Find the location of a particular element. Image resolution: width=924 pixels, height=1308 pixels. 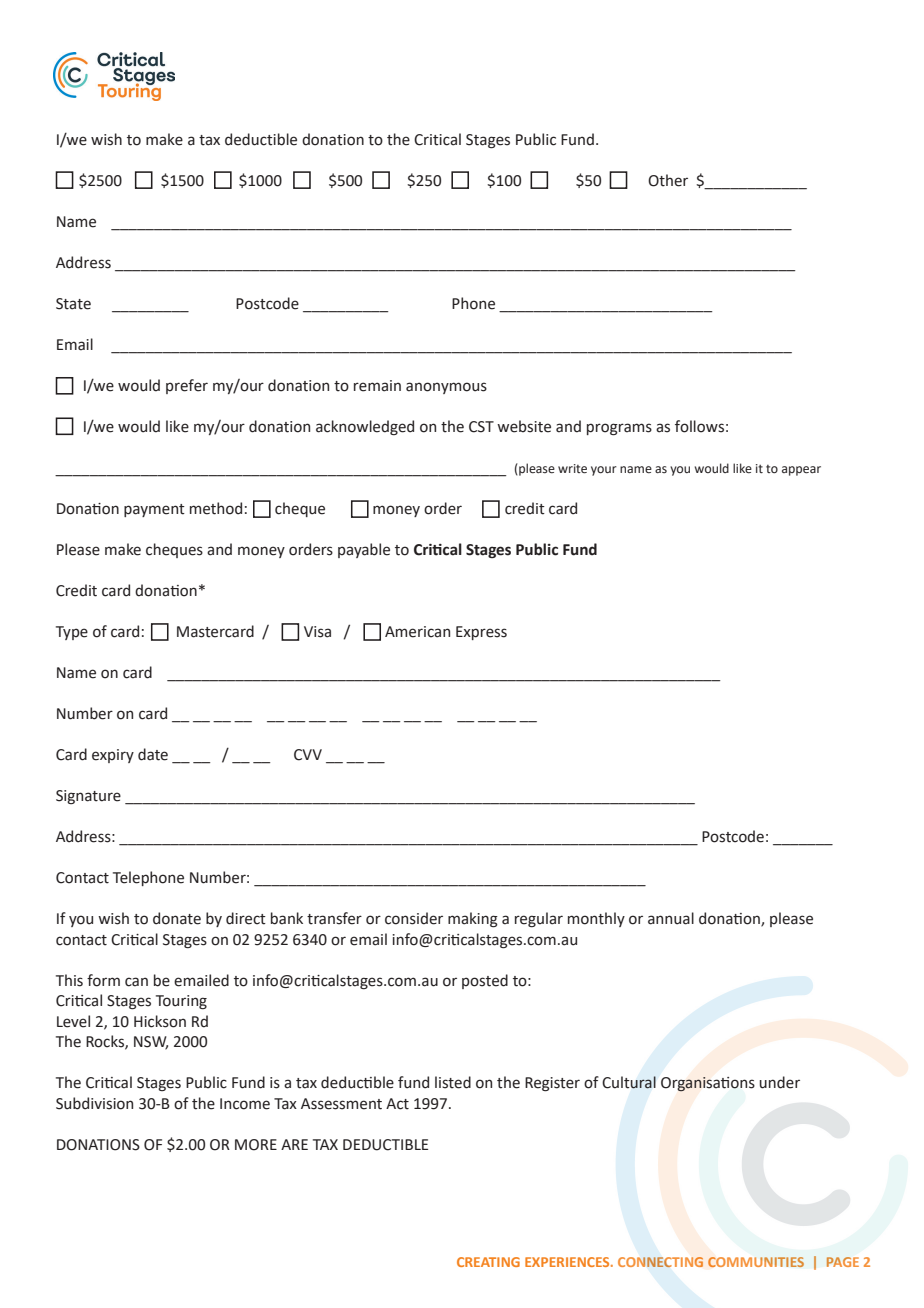

Other is located at coordinates (668, 180).
